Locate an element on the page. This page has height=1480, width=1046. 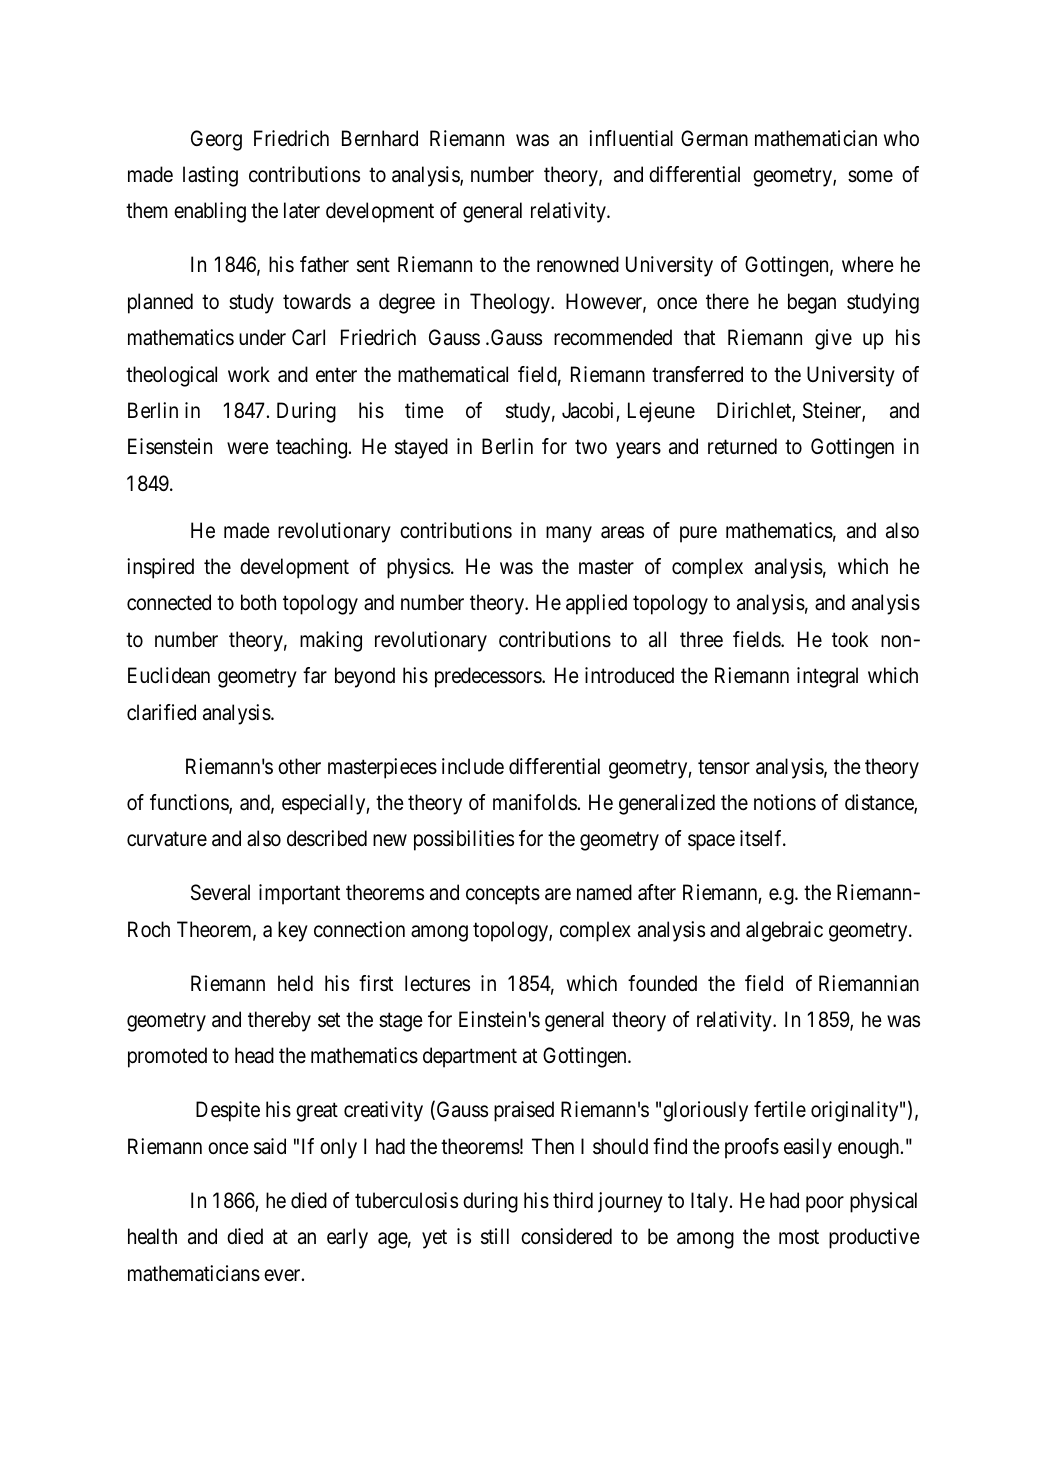
Jacobi is located at coordinates (587, 410).
